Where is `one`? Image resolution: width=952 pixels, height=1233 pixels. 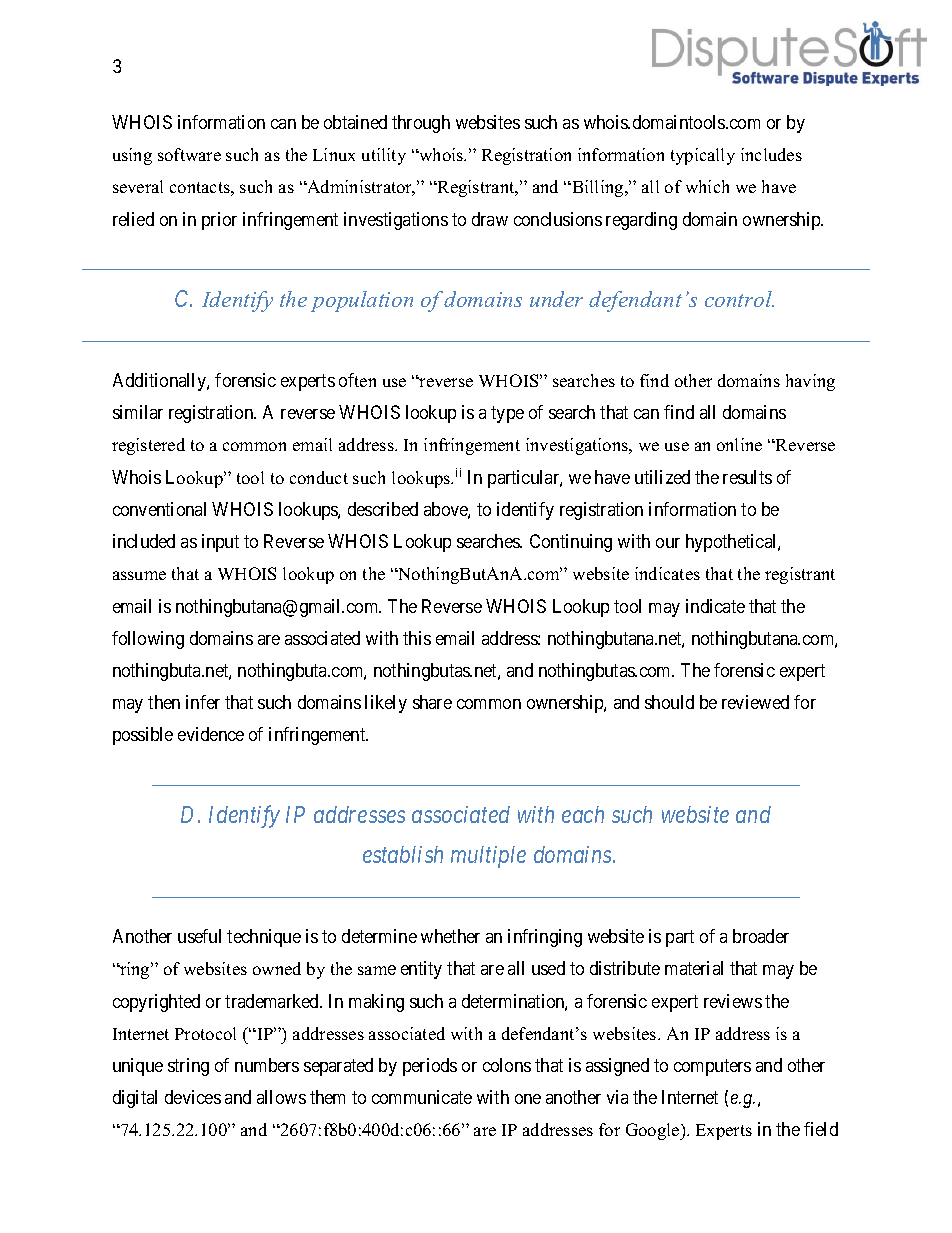 one is located at coordinates (528, 1099).
